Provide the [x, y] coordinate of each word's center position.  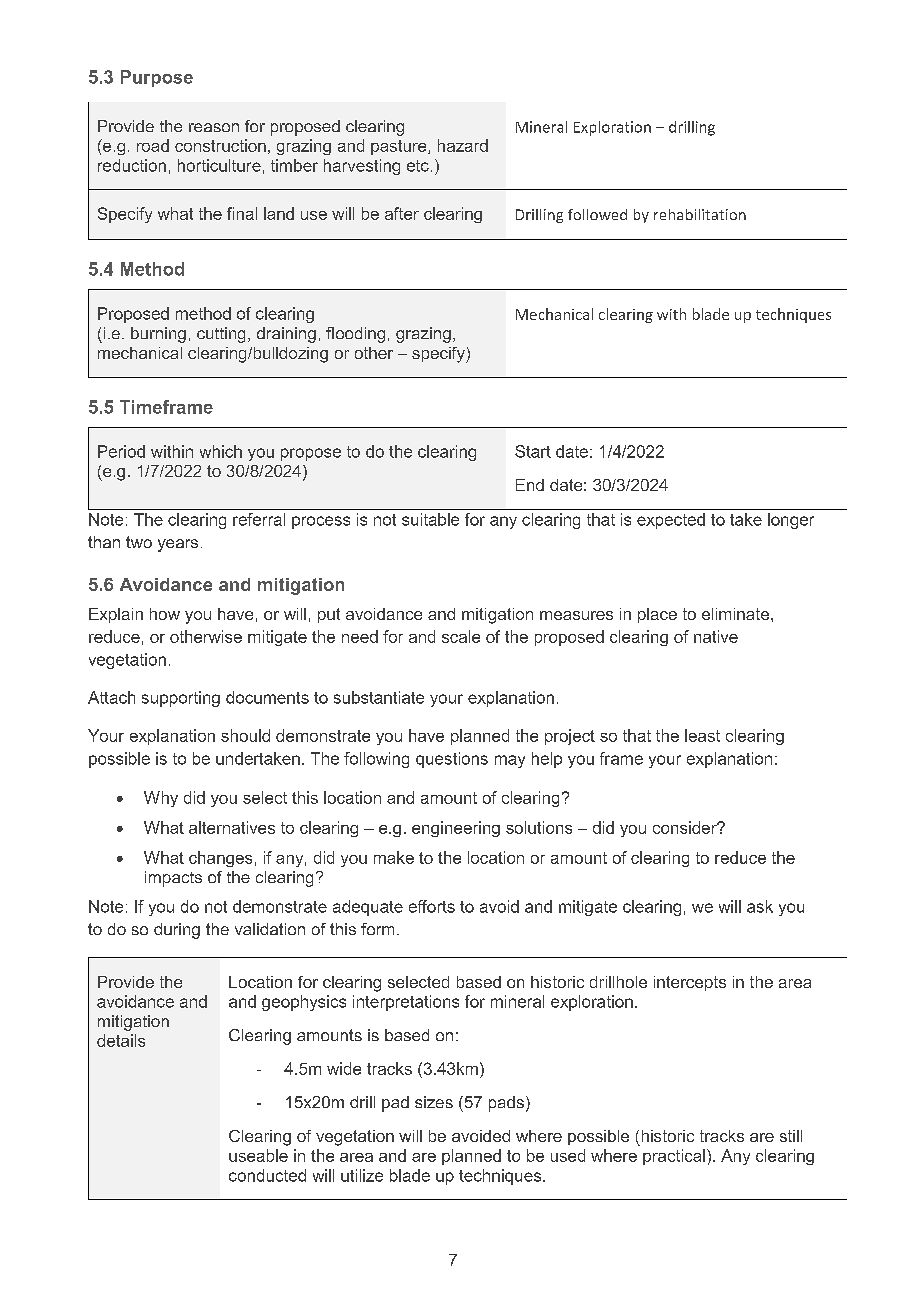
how [165, 614]
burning [158, 335]
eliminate [735, 614]
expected [671, 521]
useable [258, 1155]
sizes [434, 1102]
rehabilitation [700, 214]
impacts [173, 879]
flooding [355, 335]
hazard [463, 145]
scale [461, 636]
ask [760, 906]
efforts [432, 906]
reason [214, 127]
